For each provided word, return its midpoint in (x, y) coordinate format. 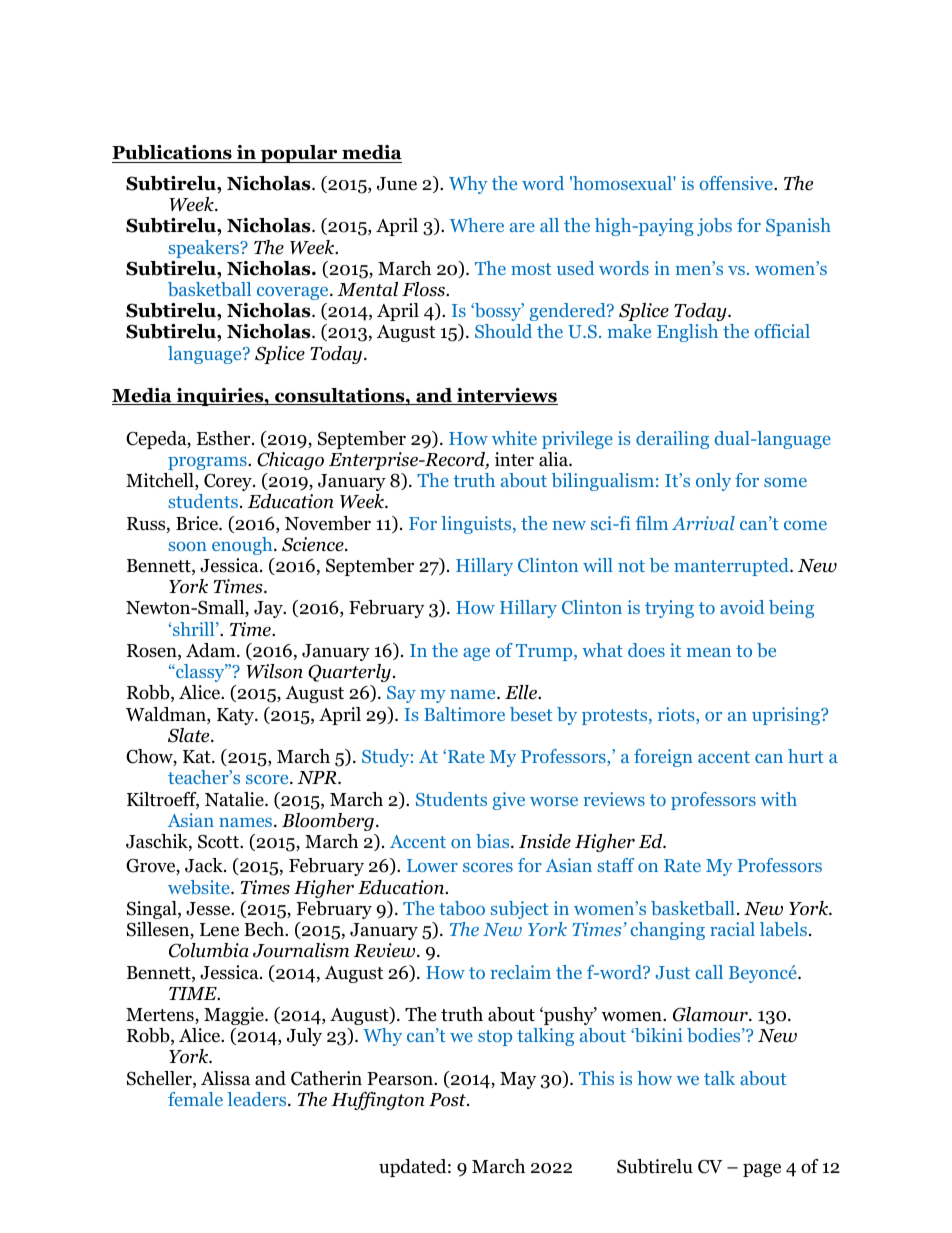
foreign (663, 758)
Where (477, 225)
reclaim (521, 972)
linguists (477, 525)
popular (299, 154)
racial (732, 929)
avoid (742, 607)
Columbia (209, 950)
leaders (258, 1099)
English (687, 333)
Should (503, 331)
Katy (237, 716)
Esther (225, 438)
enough (243, 546)
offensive (737, 183)
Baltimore (464, 714)
